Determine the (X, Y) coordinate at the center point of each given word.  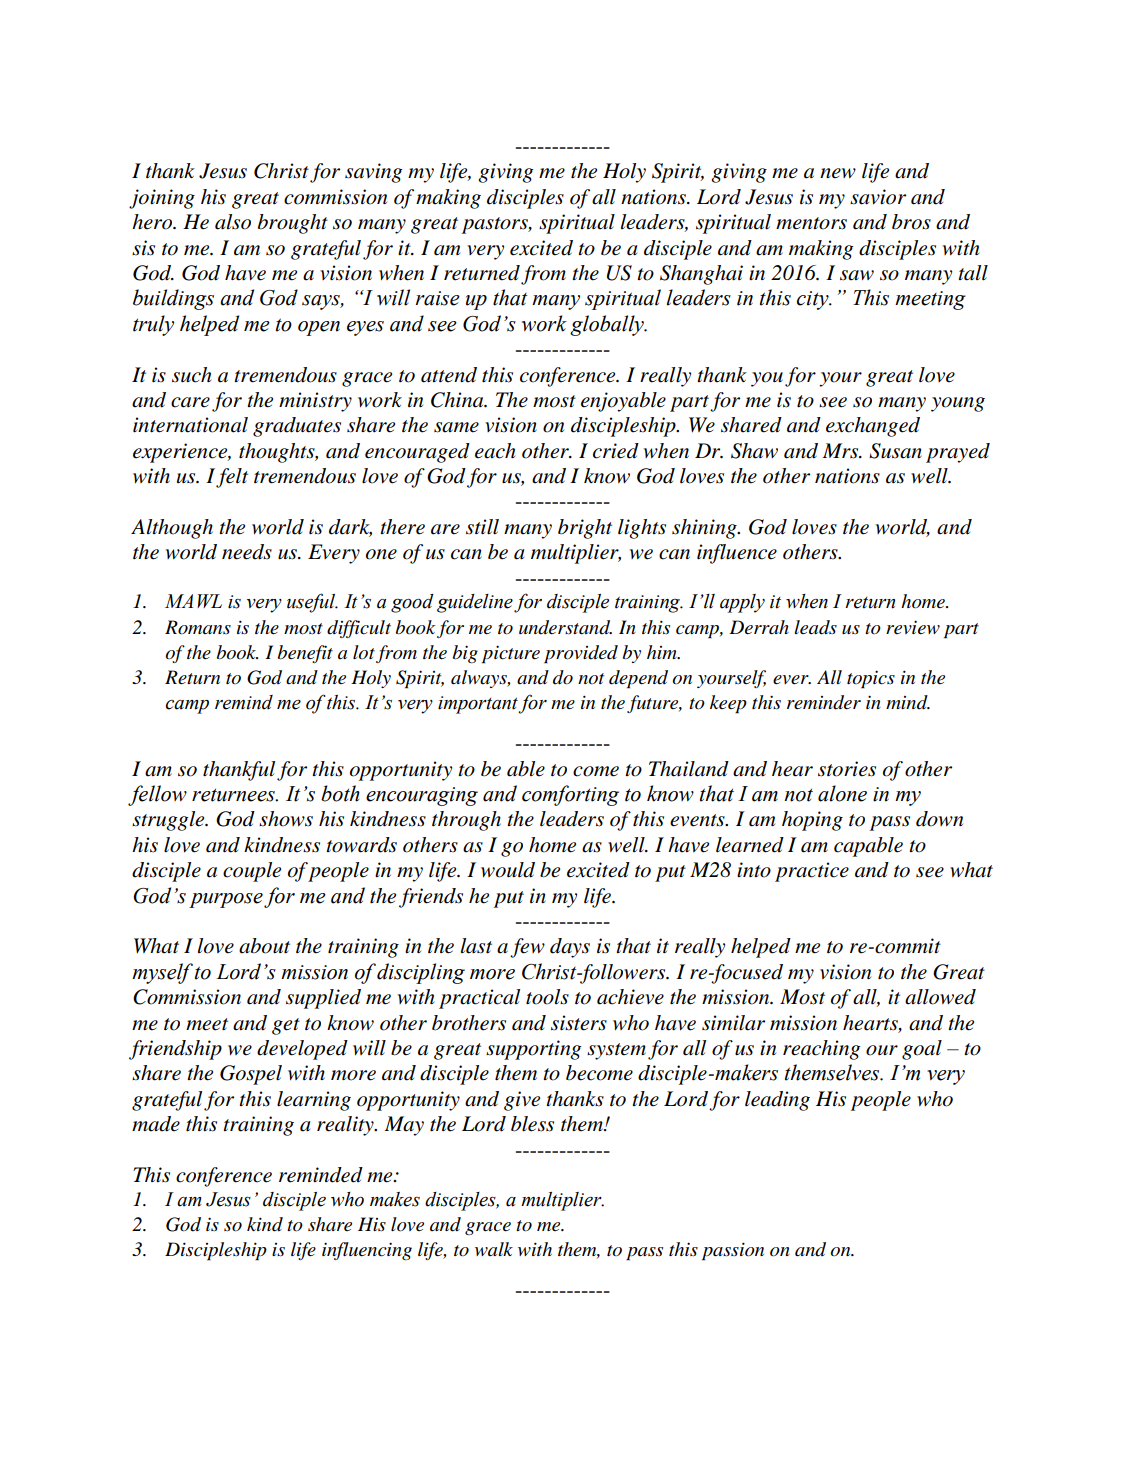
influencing (367, 1251)
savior (878, 197)
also (233, 222)
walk (494, 1249)
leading (777, 1101)
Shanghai (701, 275)
